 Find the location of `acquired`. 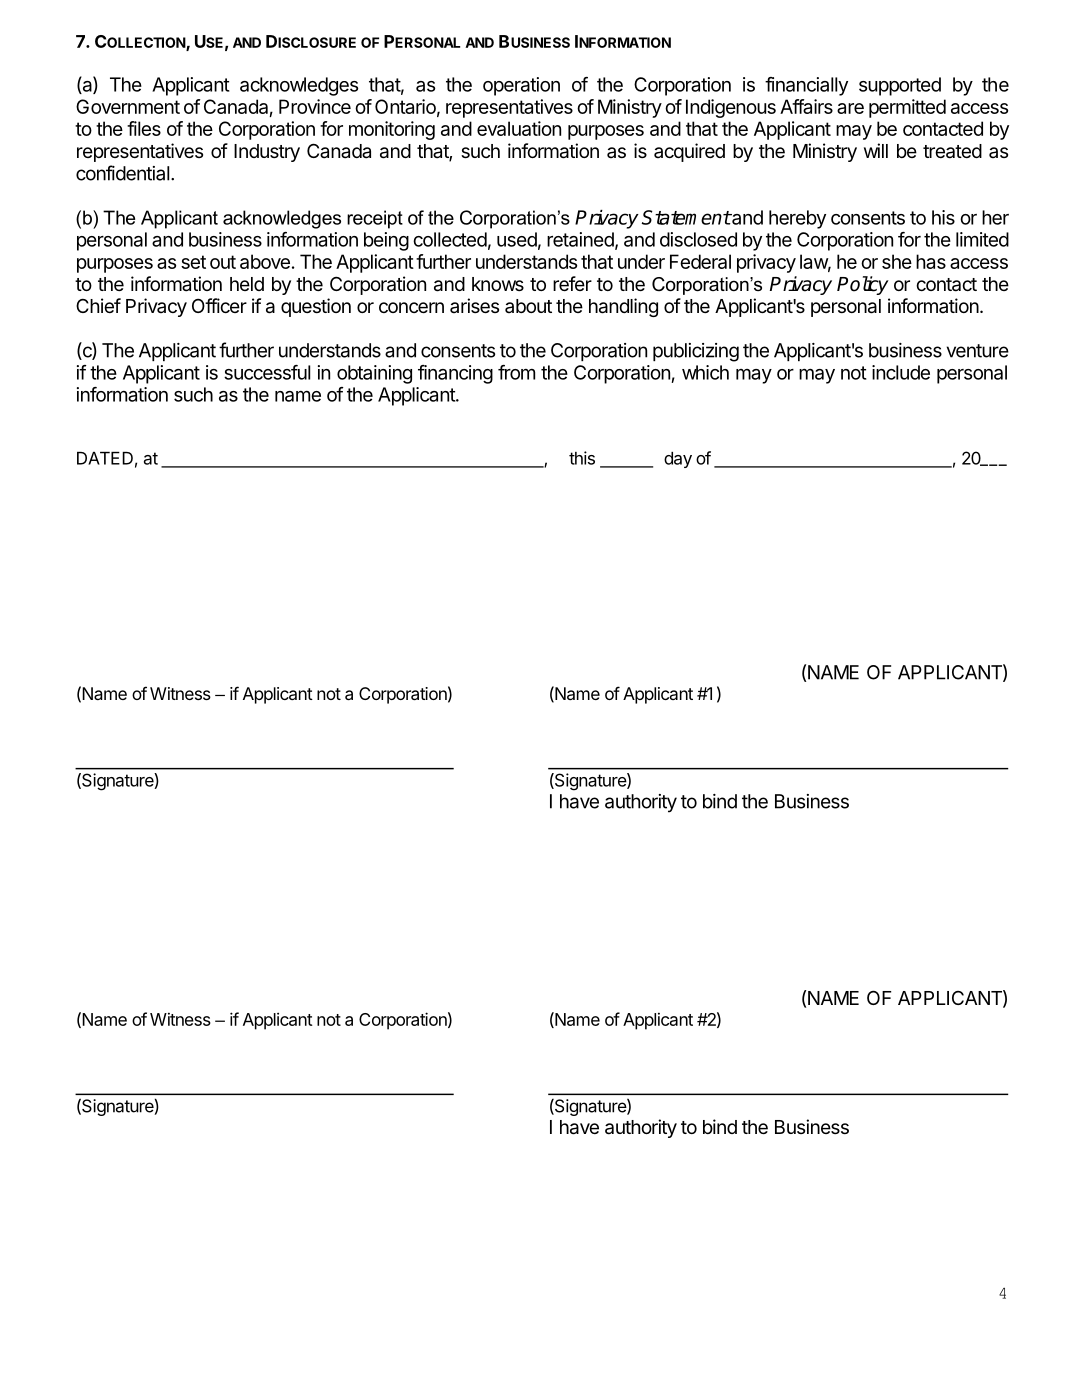

acquired is located at coordinates (689, 152).
